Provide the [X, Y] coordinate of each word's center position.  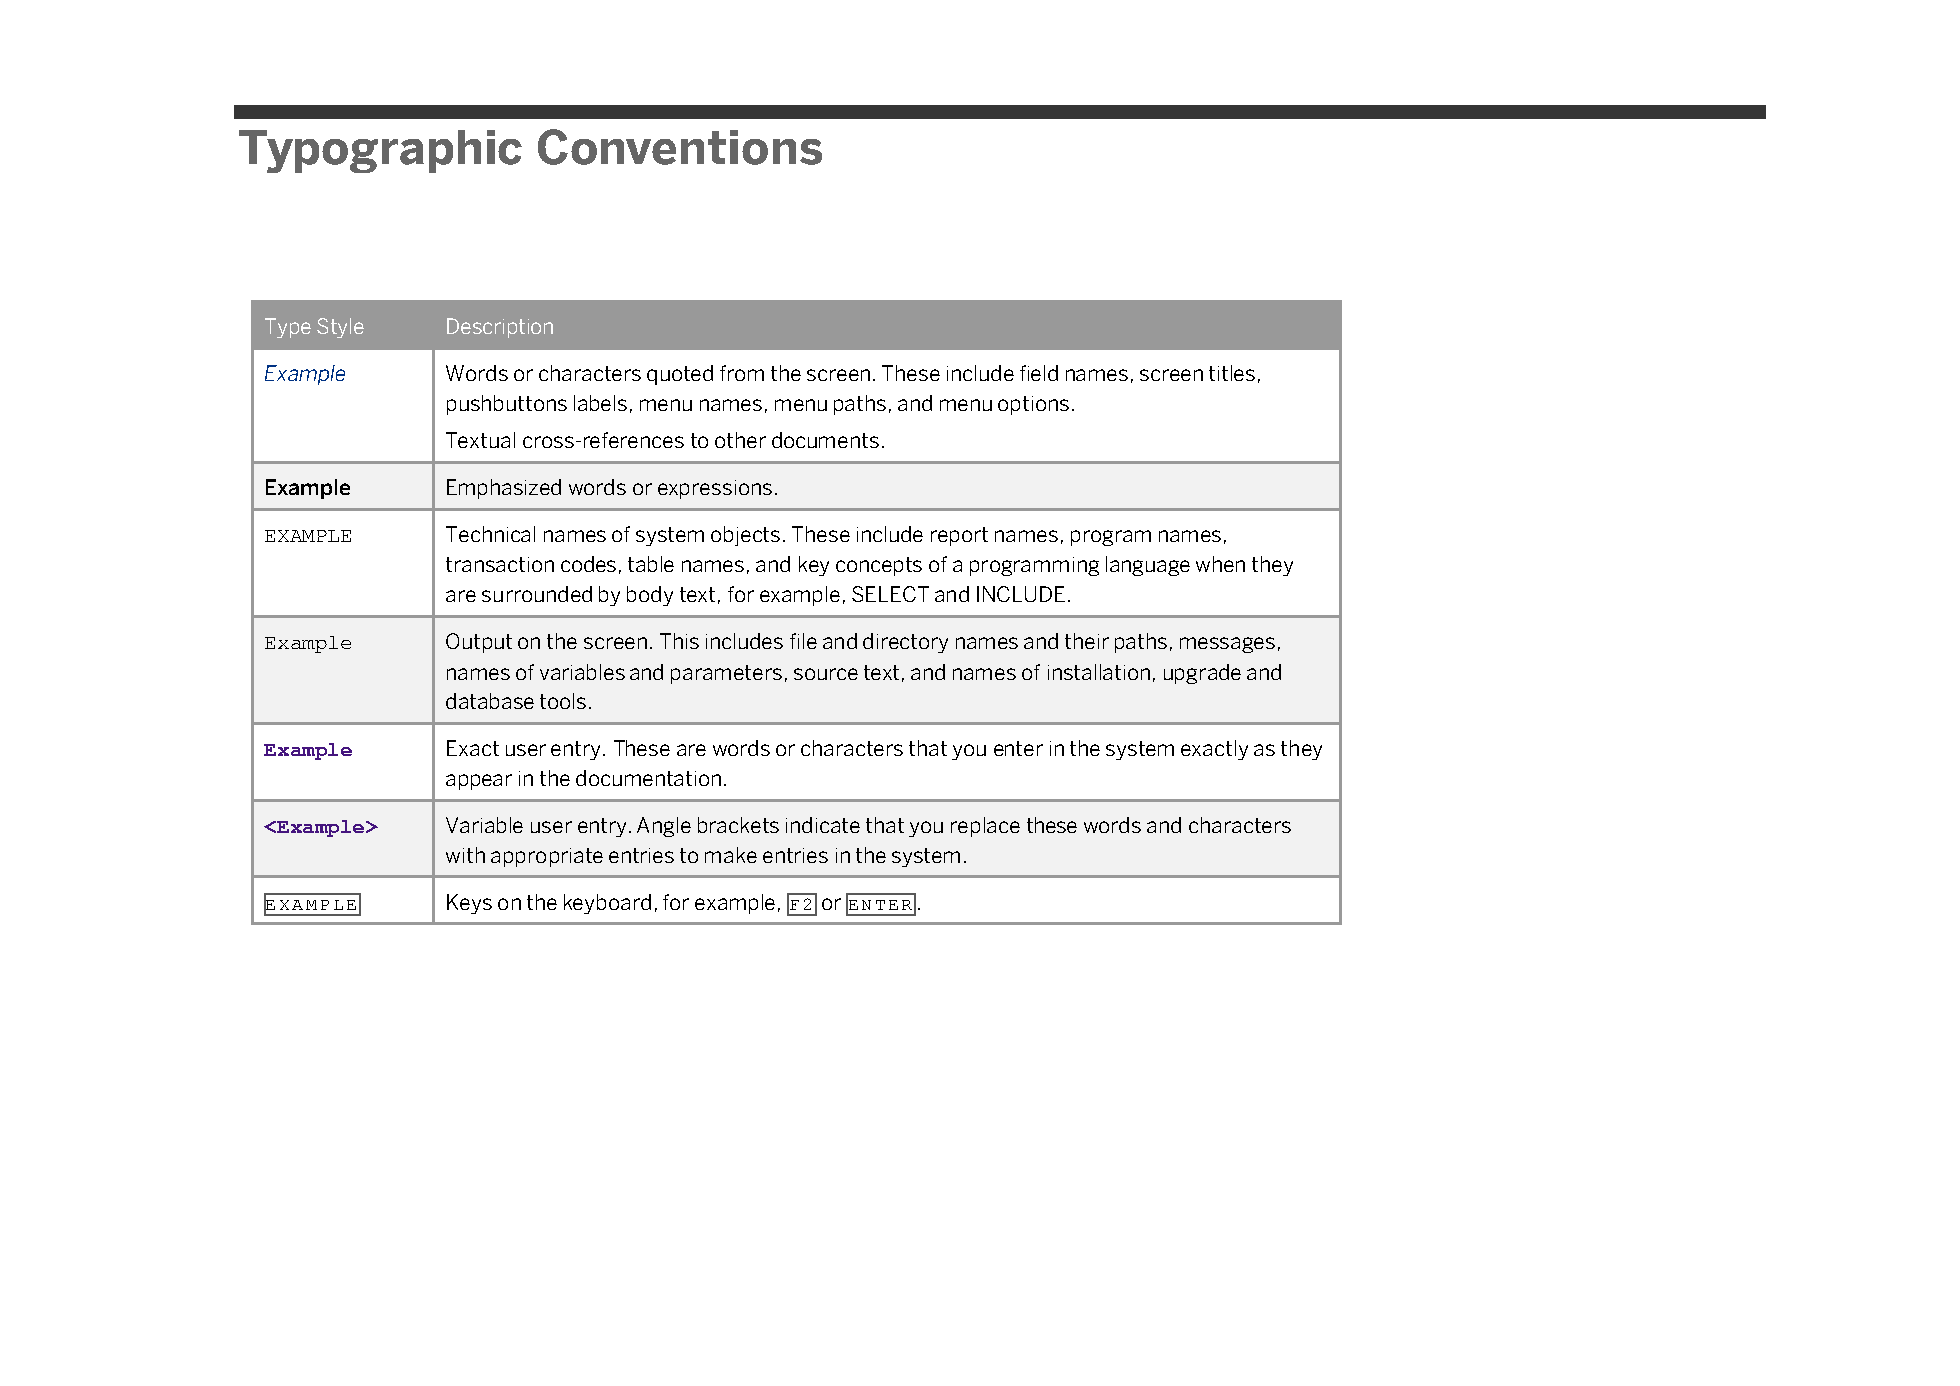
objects [745, 536]
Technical [490, 534]
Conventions [680, 147]
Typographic [380, 151]
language [1148, 566]
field [1039, 373]
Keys [469, 904]
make [731, 855]
